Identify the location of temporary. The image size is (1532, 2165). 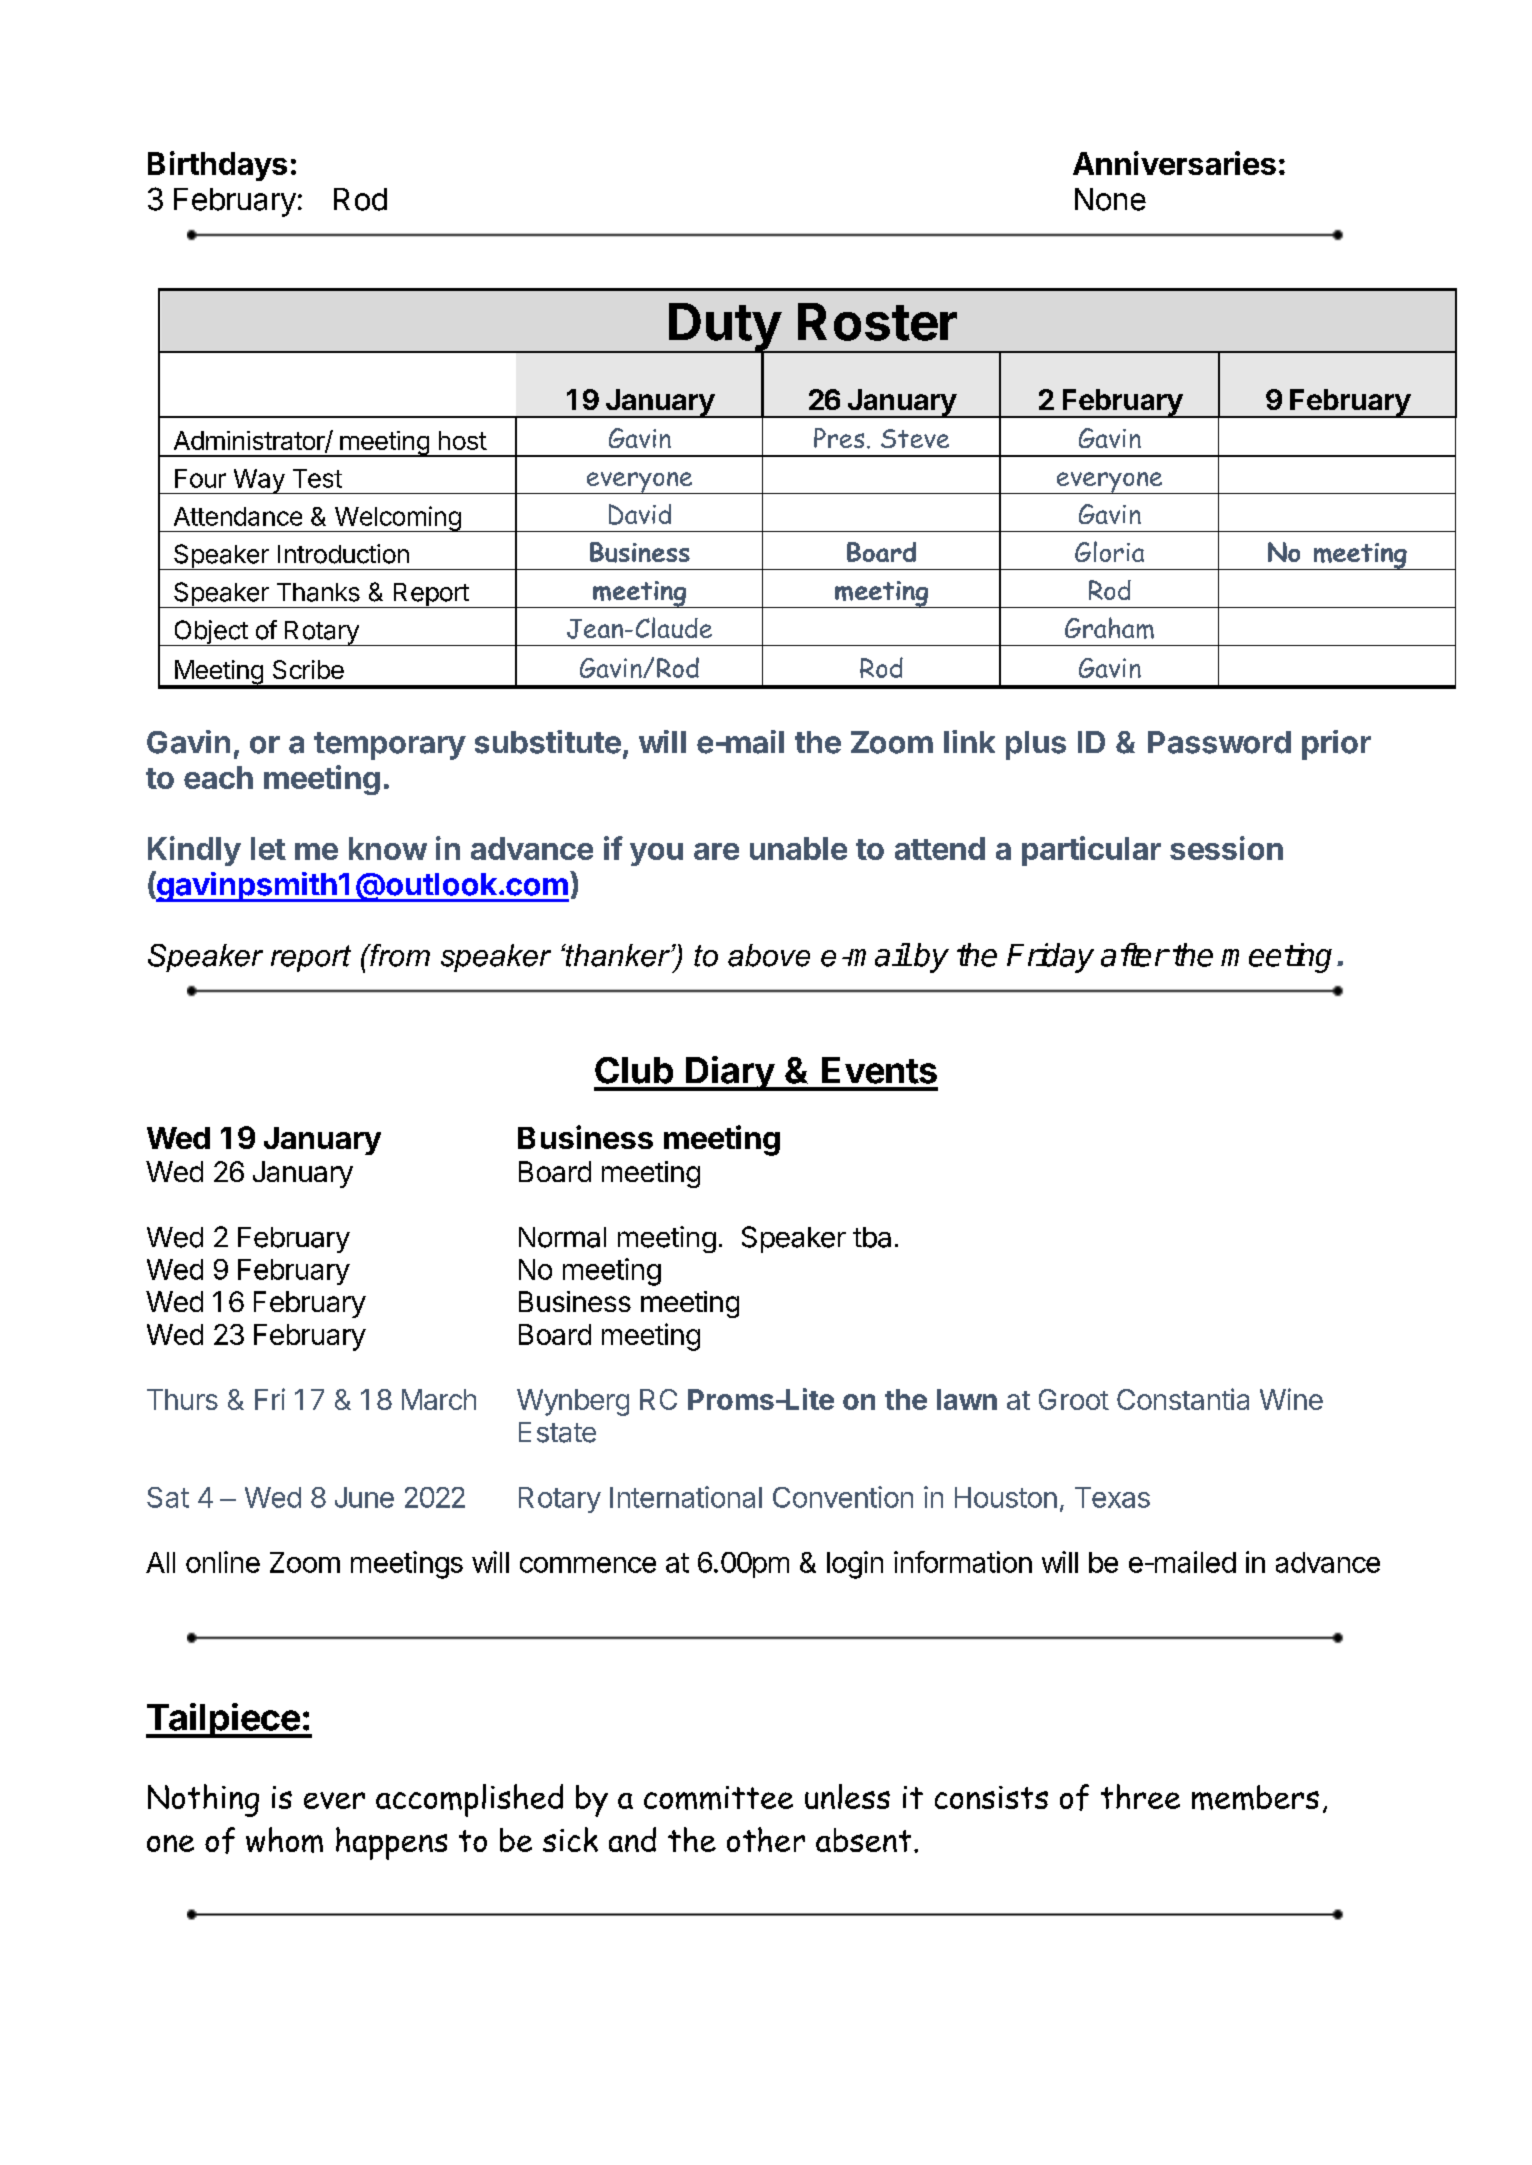
(390, 746).
